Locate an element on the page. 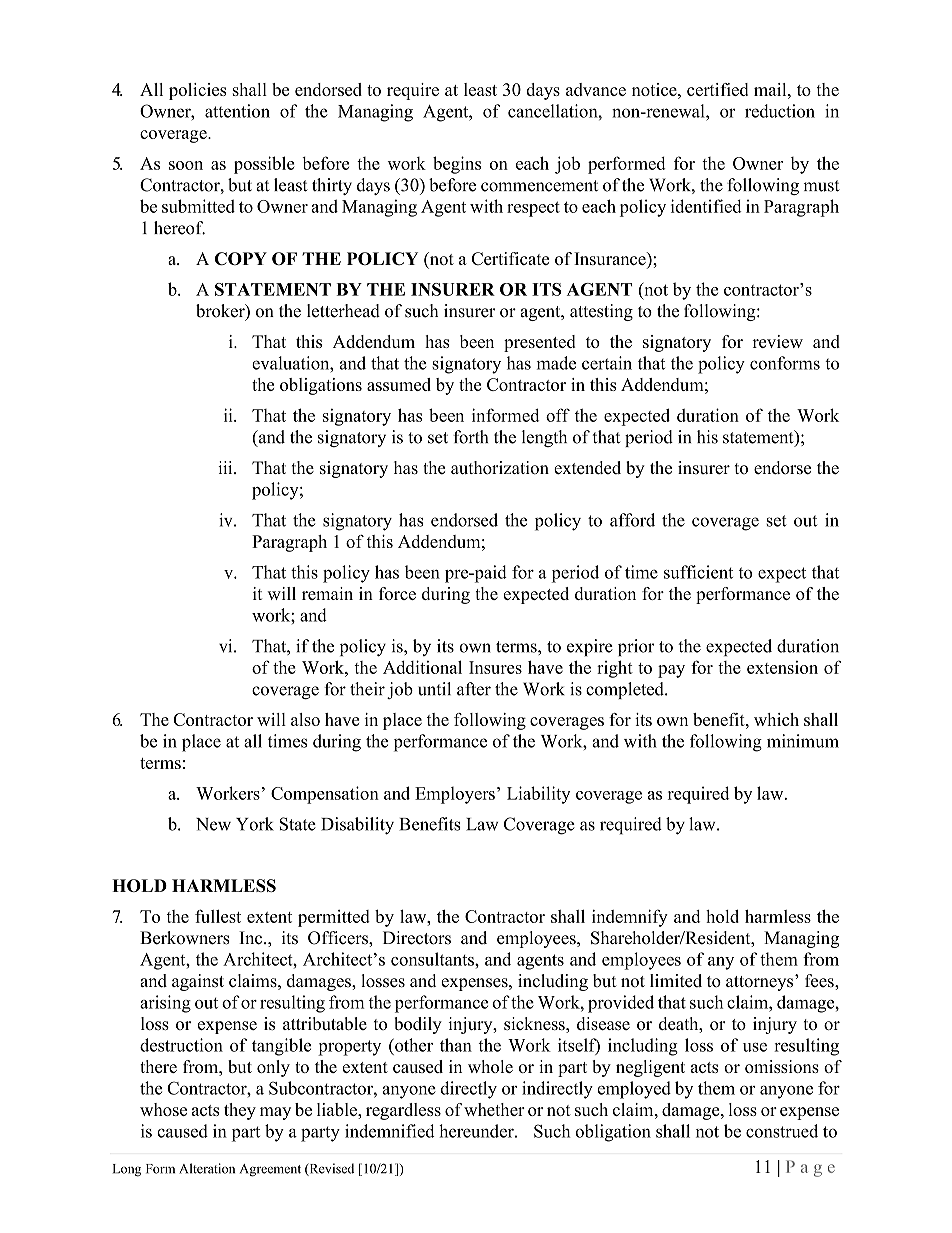  consultants is located at coordinates (433, 959).
